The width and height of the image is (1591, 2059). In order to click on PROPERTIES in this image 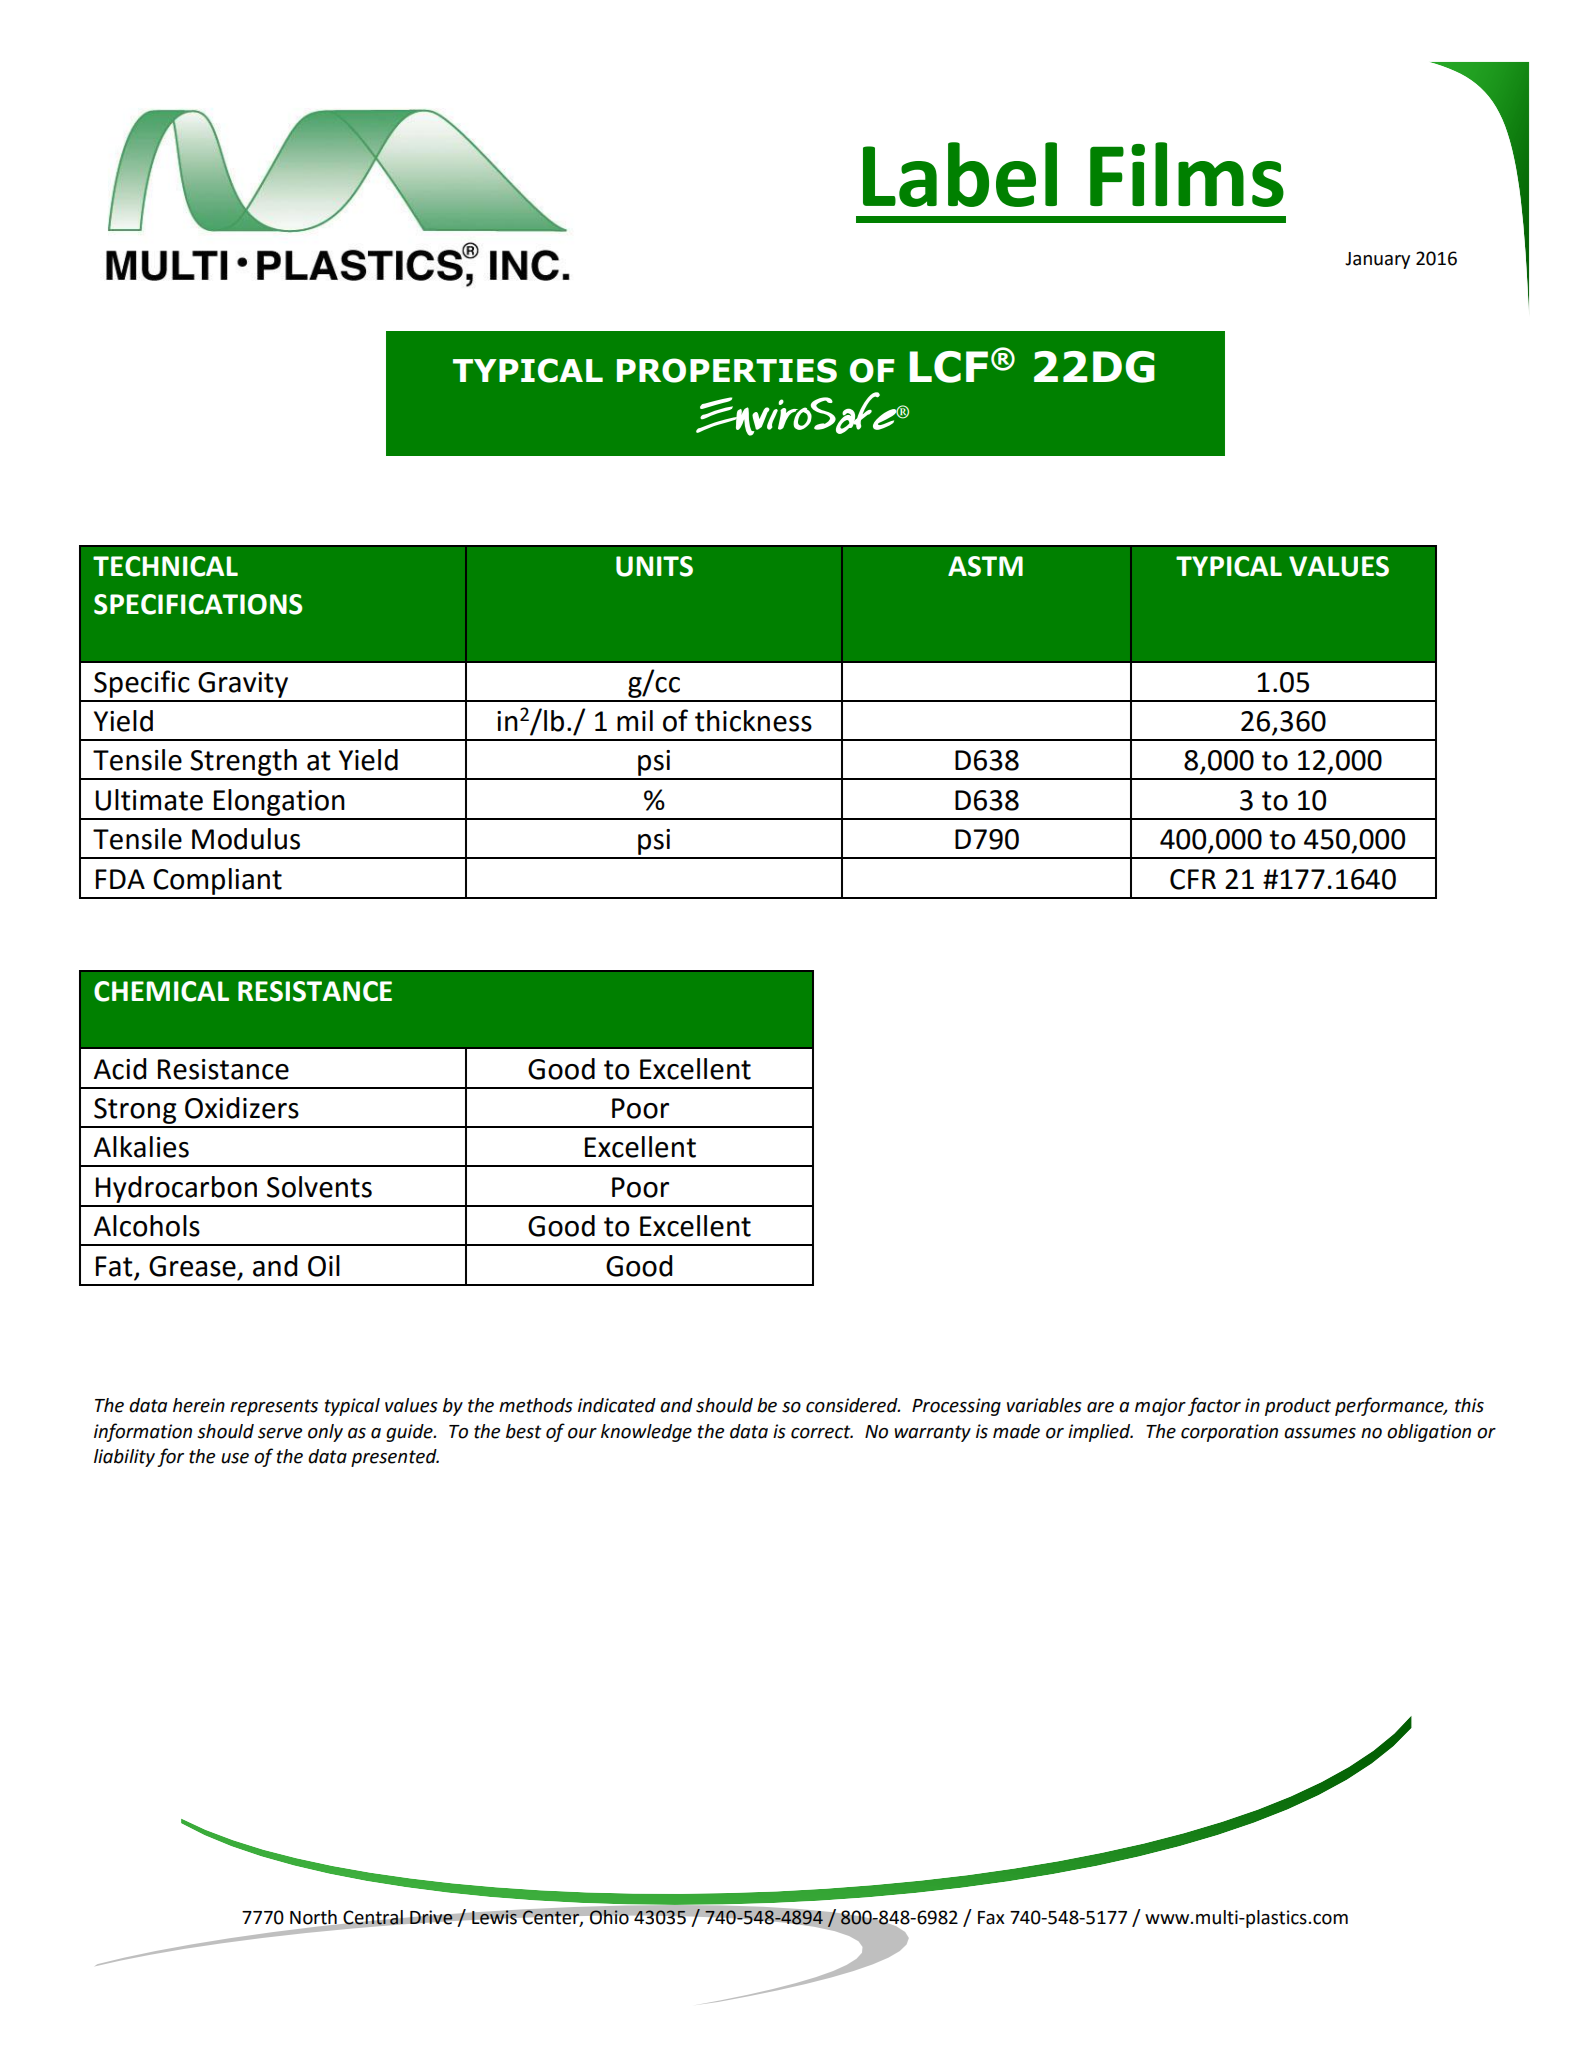, I will do `click(727, 370)`.
